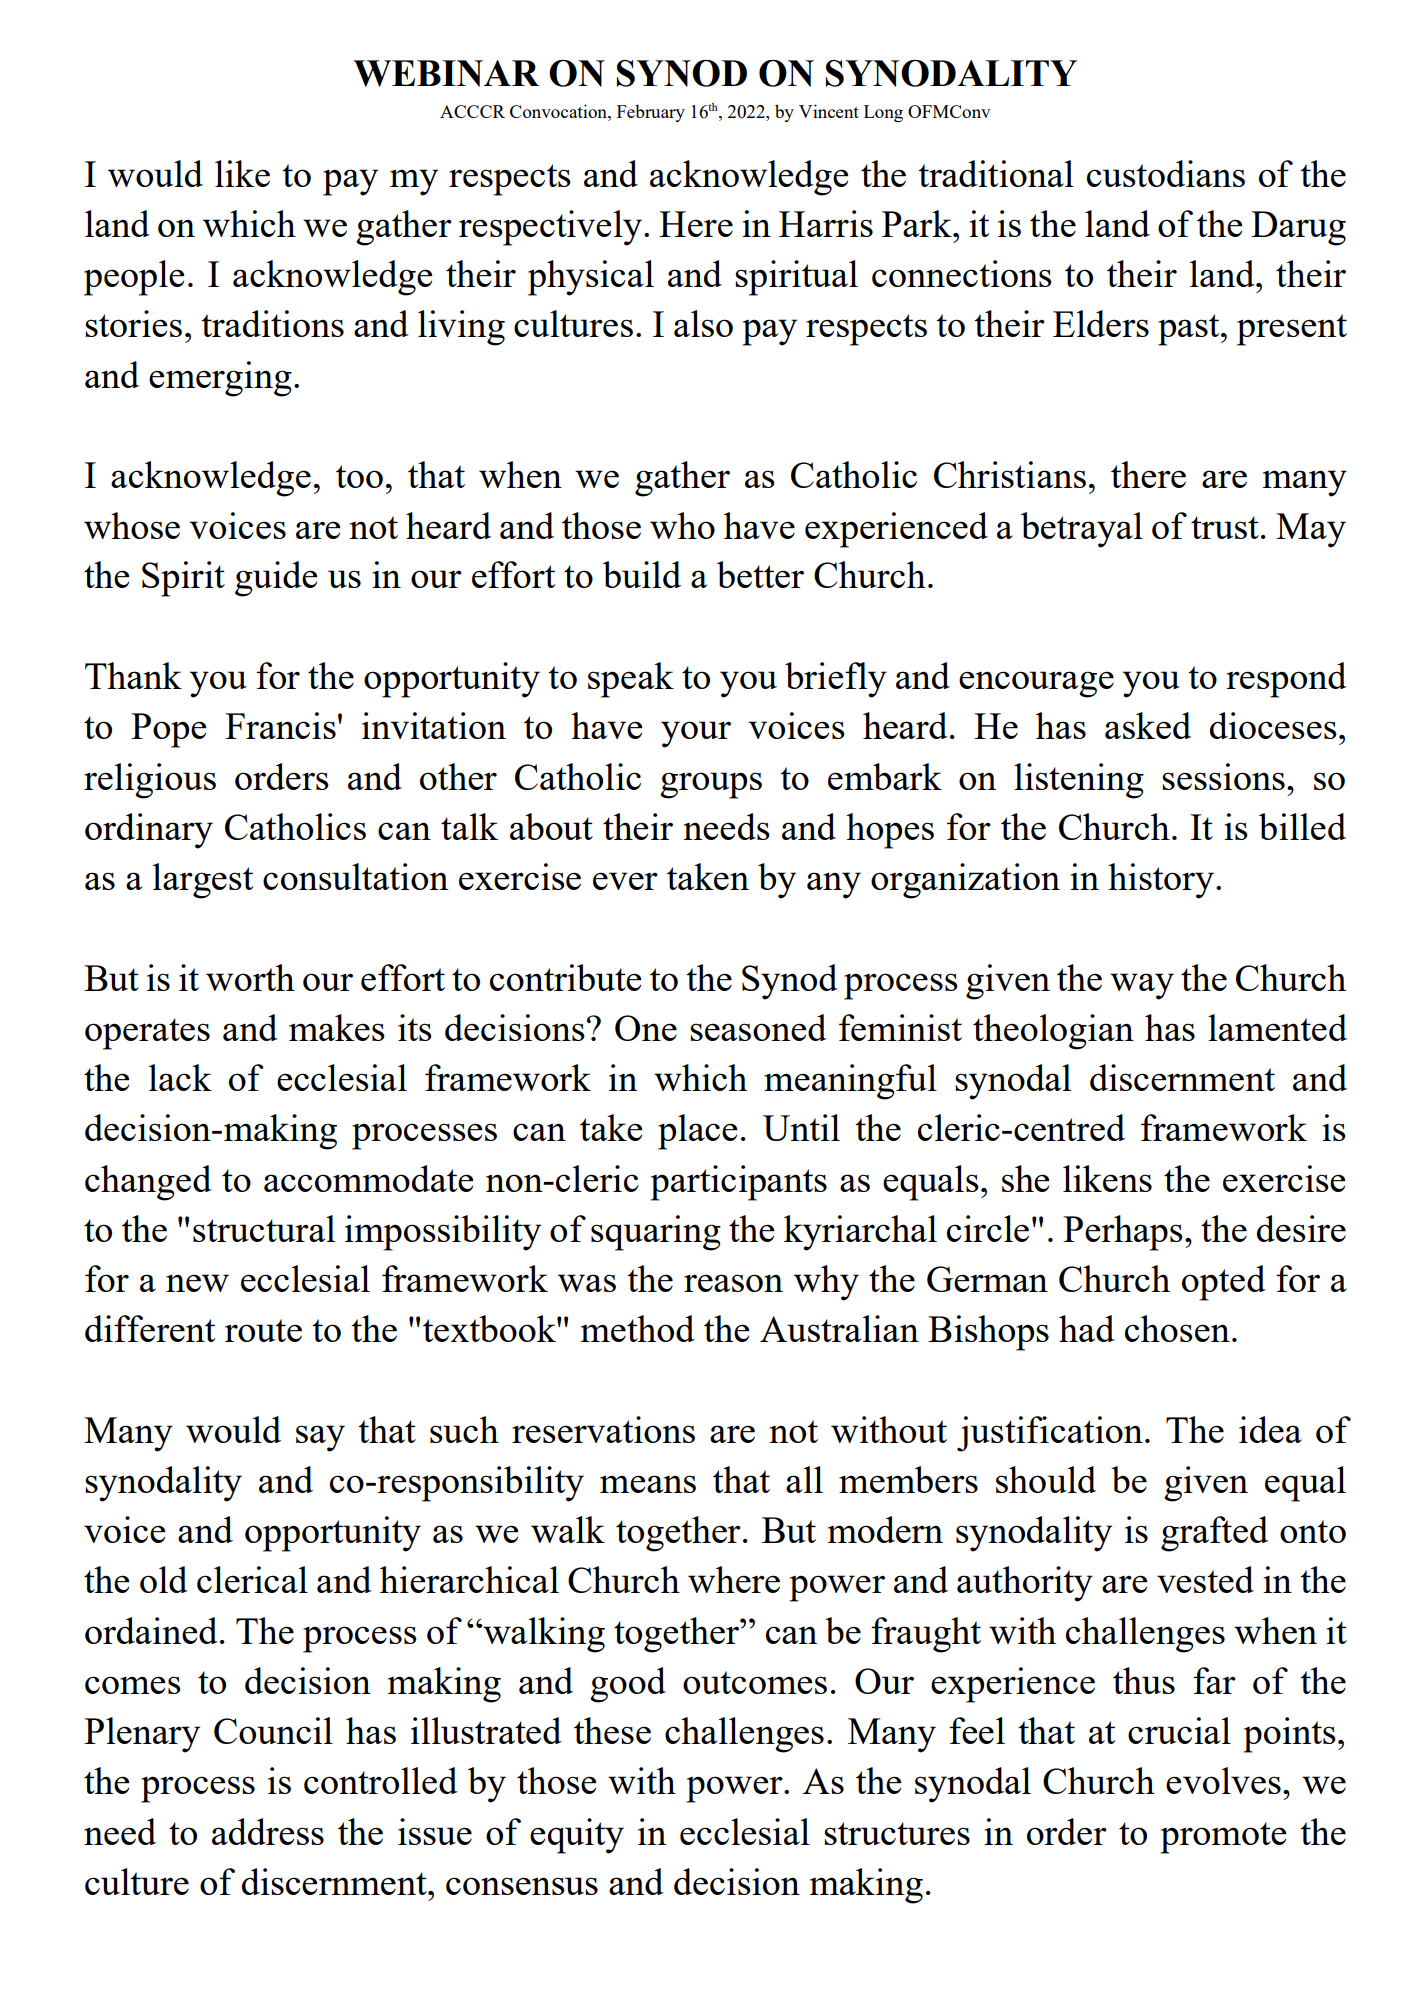 The width and height of the image is (1414, 1999). I want to click on promote, so click(1223, 1838).
